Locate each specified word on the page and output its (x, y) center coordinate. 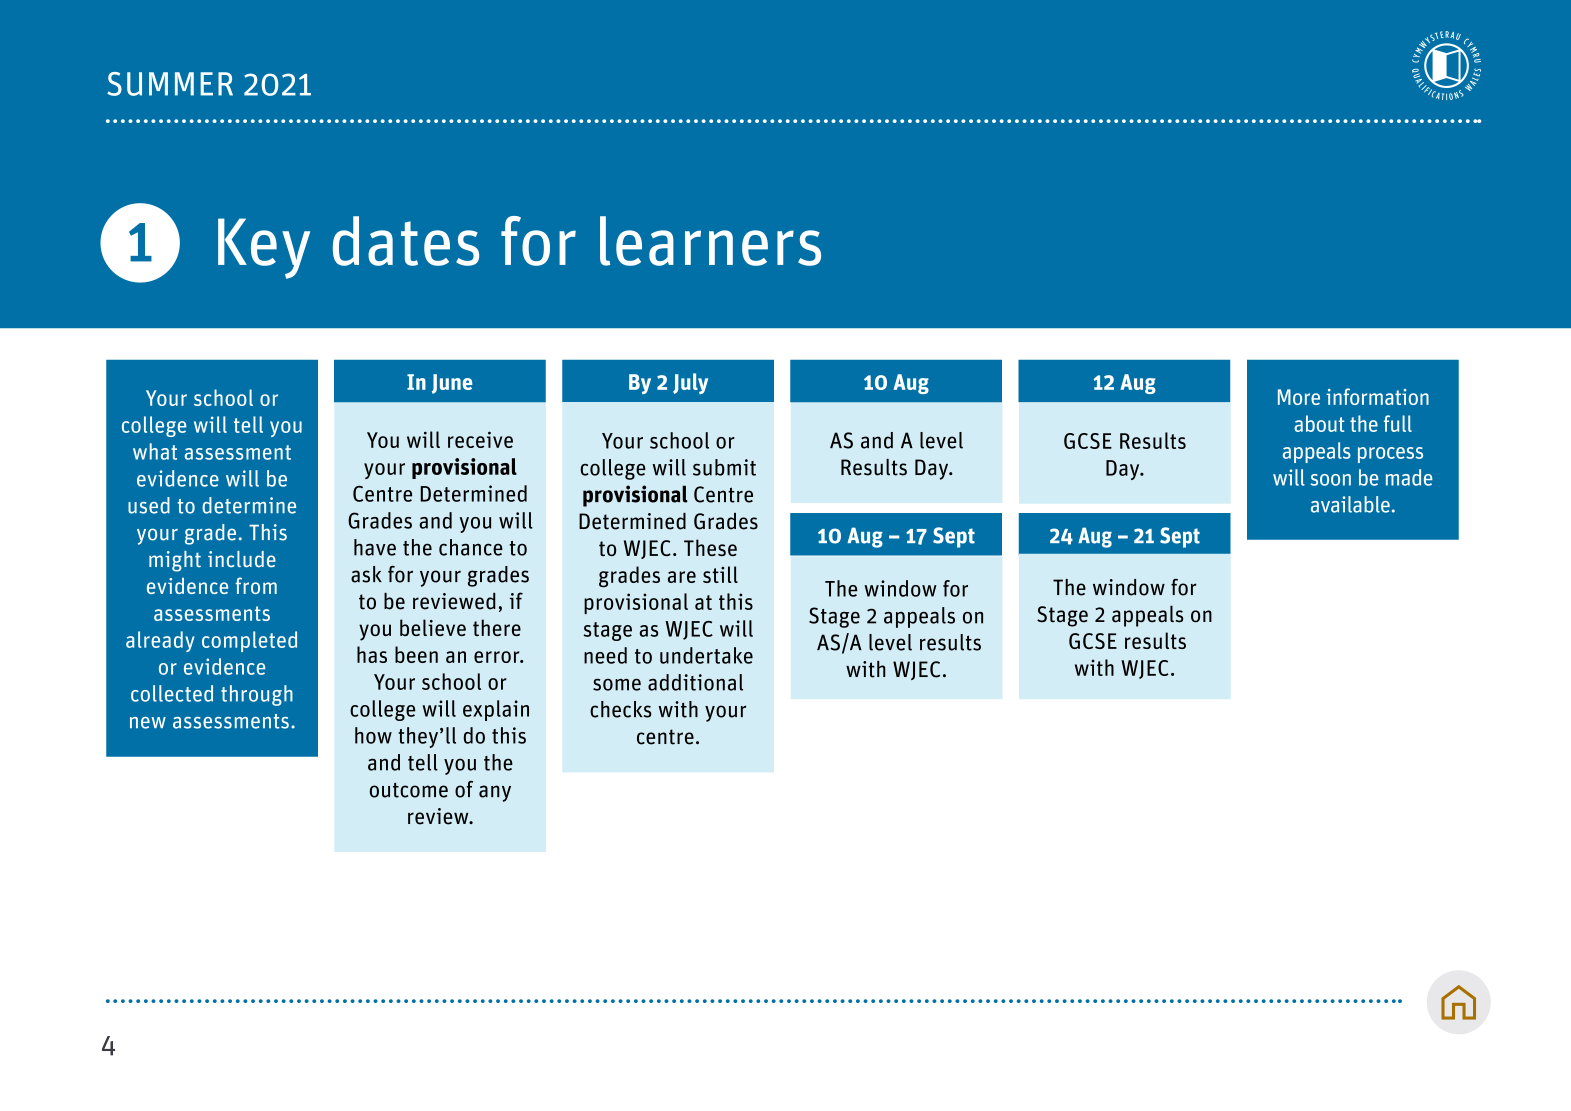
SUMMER (170, 84)
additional (695, 682)
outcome (409, 790)
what (155, 451)
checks (621, 709)
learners (710, 241)
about (1319, 423)
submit (724, 467)
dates (406, 241)
